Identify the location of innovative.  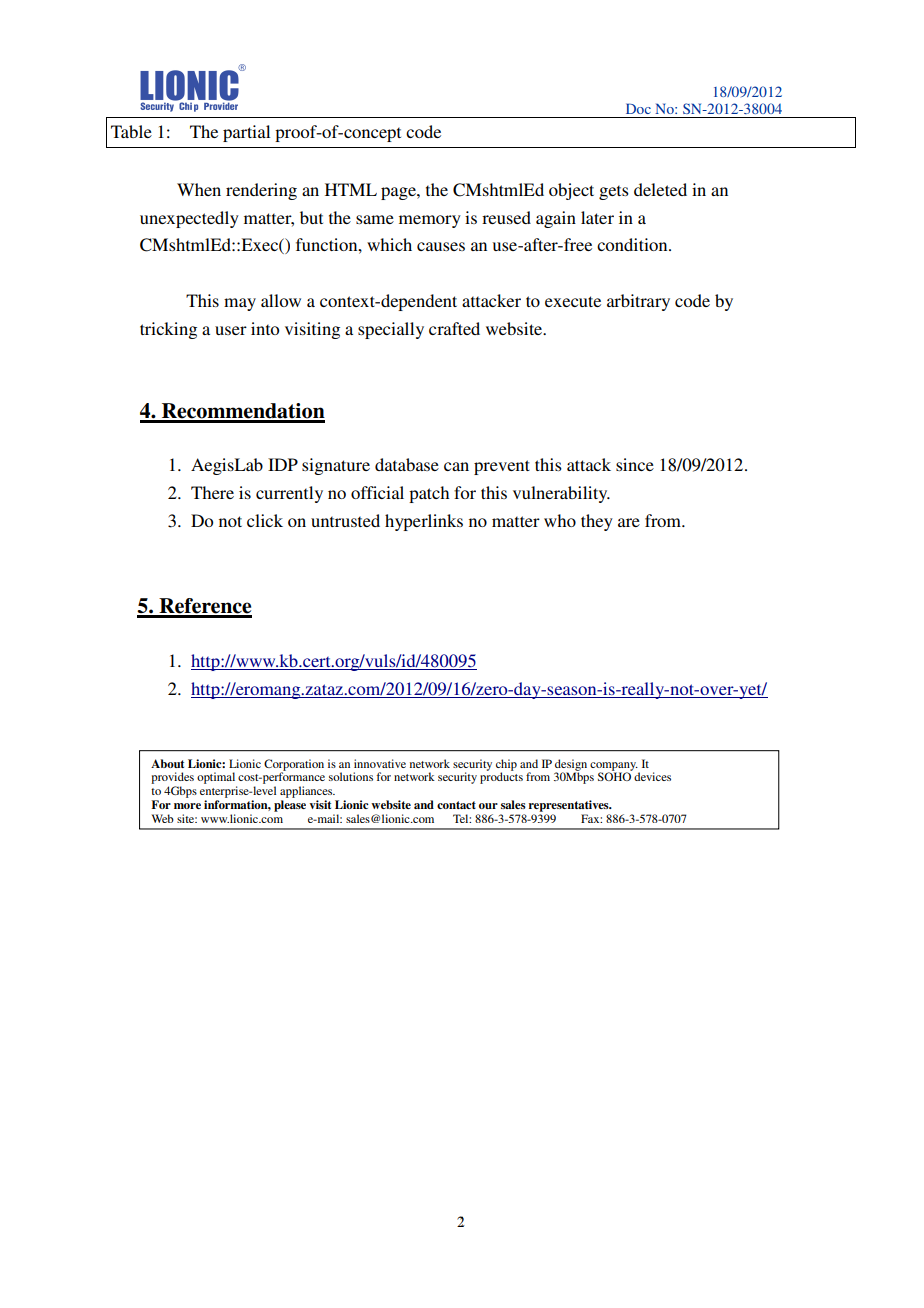
(380, 763).
